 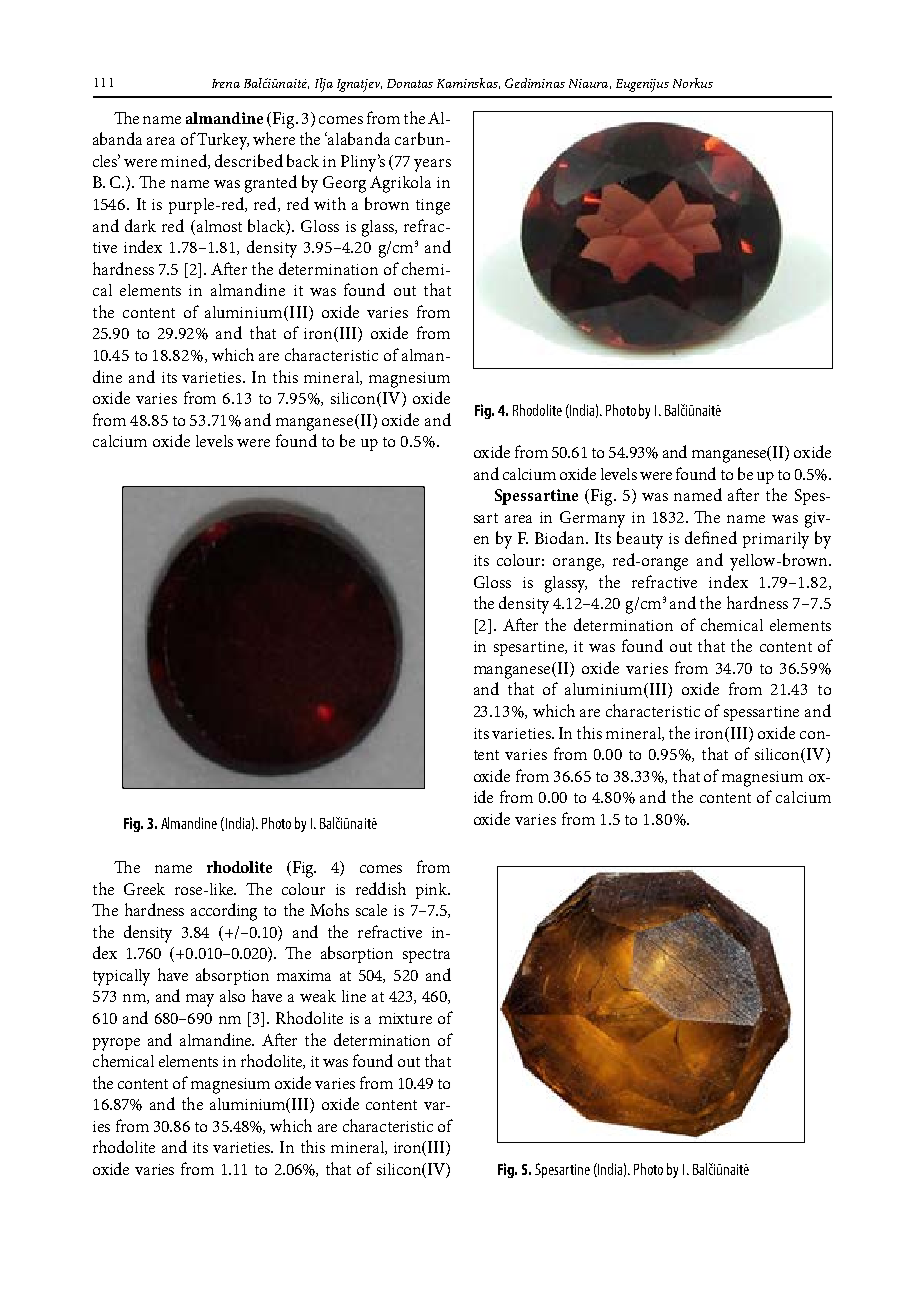 I want to click on may, so click(x=200, y=1000).
